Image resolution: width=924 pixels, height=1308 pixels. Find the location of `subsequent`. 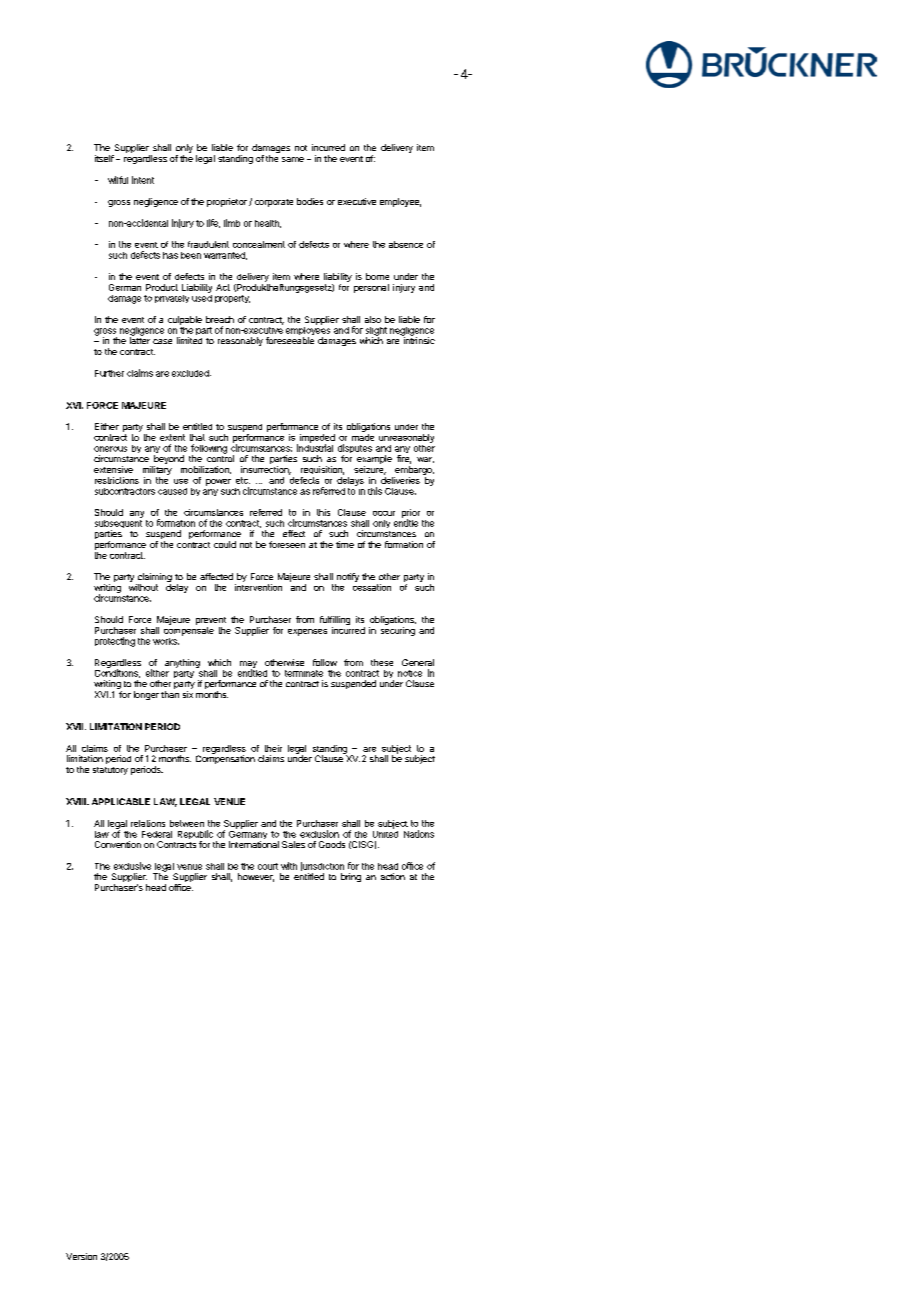

subsequent is located at coordinates (118, 524).
